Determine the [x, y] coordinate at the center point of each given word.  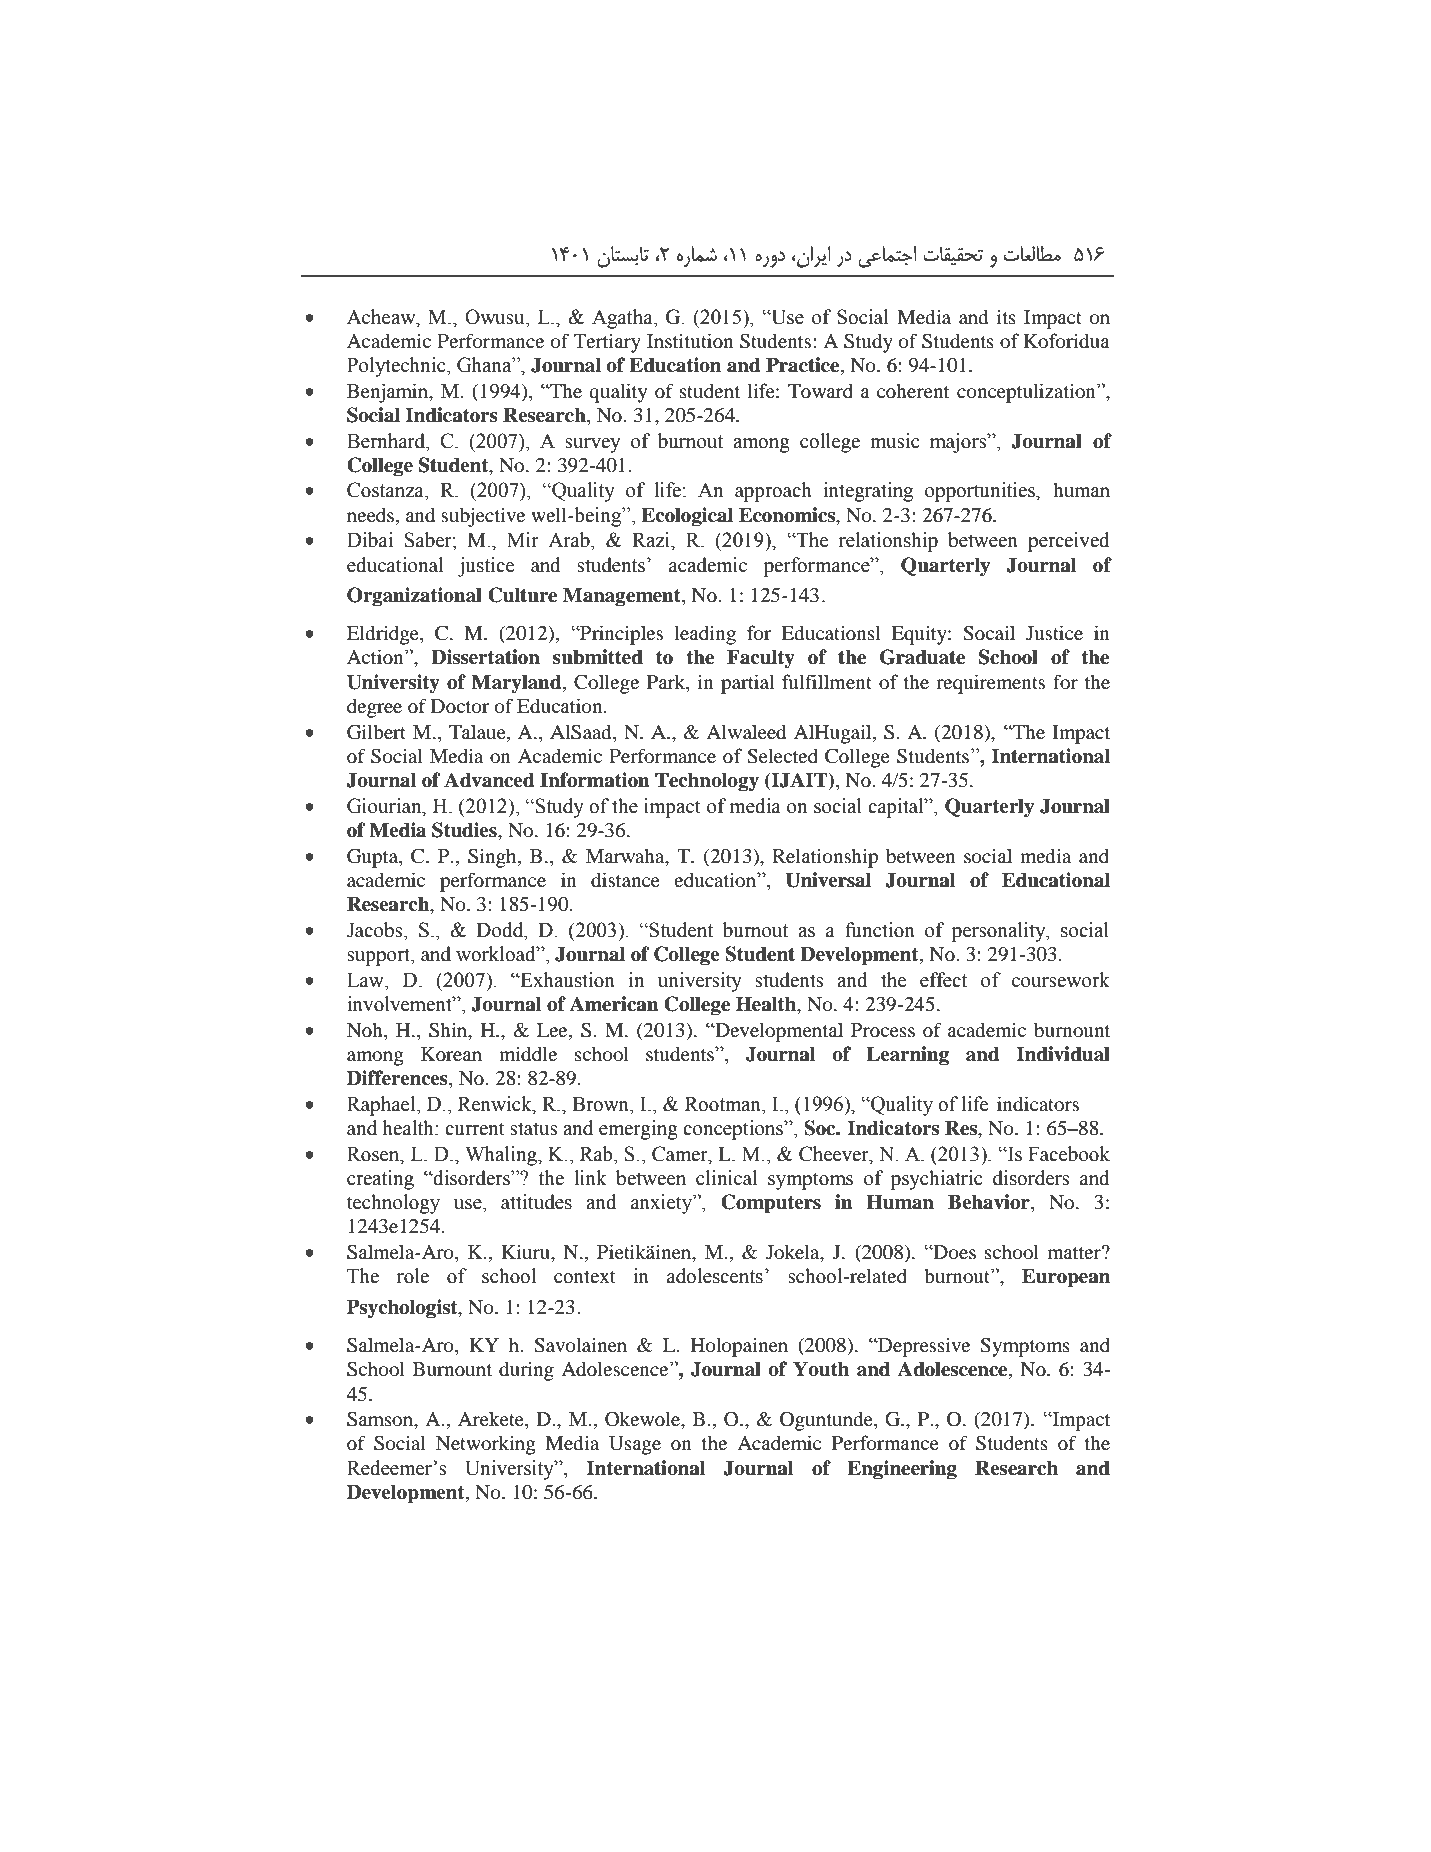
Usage [635, 1445]
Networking [486, 1445]
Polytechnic [397, 367]
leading [705, 635]
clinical [726, 1178]
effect [943, 980]
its [1006, 316]
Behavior [990, 1203]
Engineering [902, 1470]
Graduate [922, 657]
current [475, 1129]
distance [625, 879]
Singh [493, 858]
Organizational [414, 597]
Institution [690, 340]
